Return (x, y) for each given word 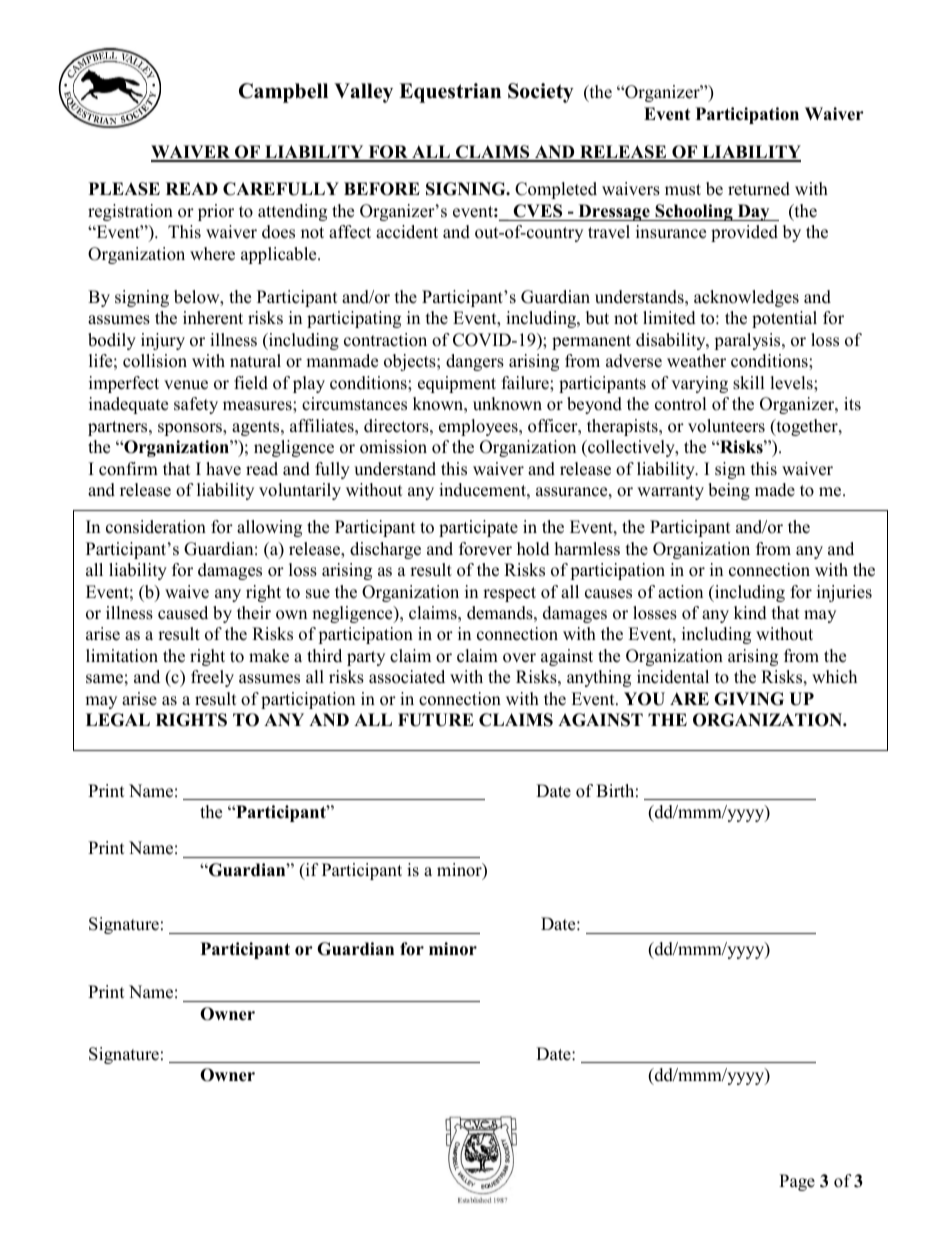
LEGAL (118, 720)
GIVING (749, 699)
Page (797, 1182)
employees (479, 427)
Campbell (283, 93)
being (729, 491)
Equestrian (450, 93)
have (223, 469)
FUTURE (436, 720)
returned (759, 189)
